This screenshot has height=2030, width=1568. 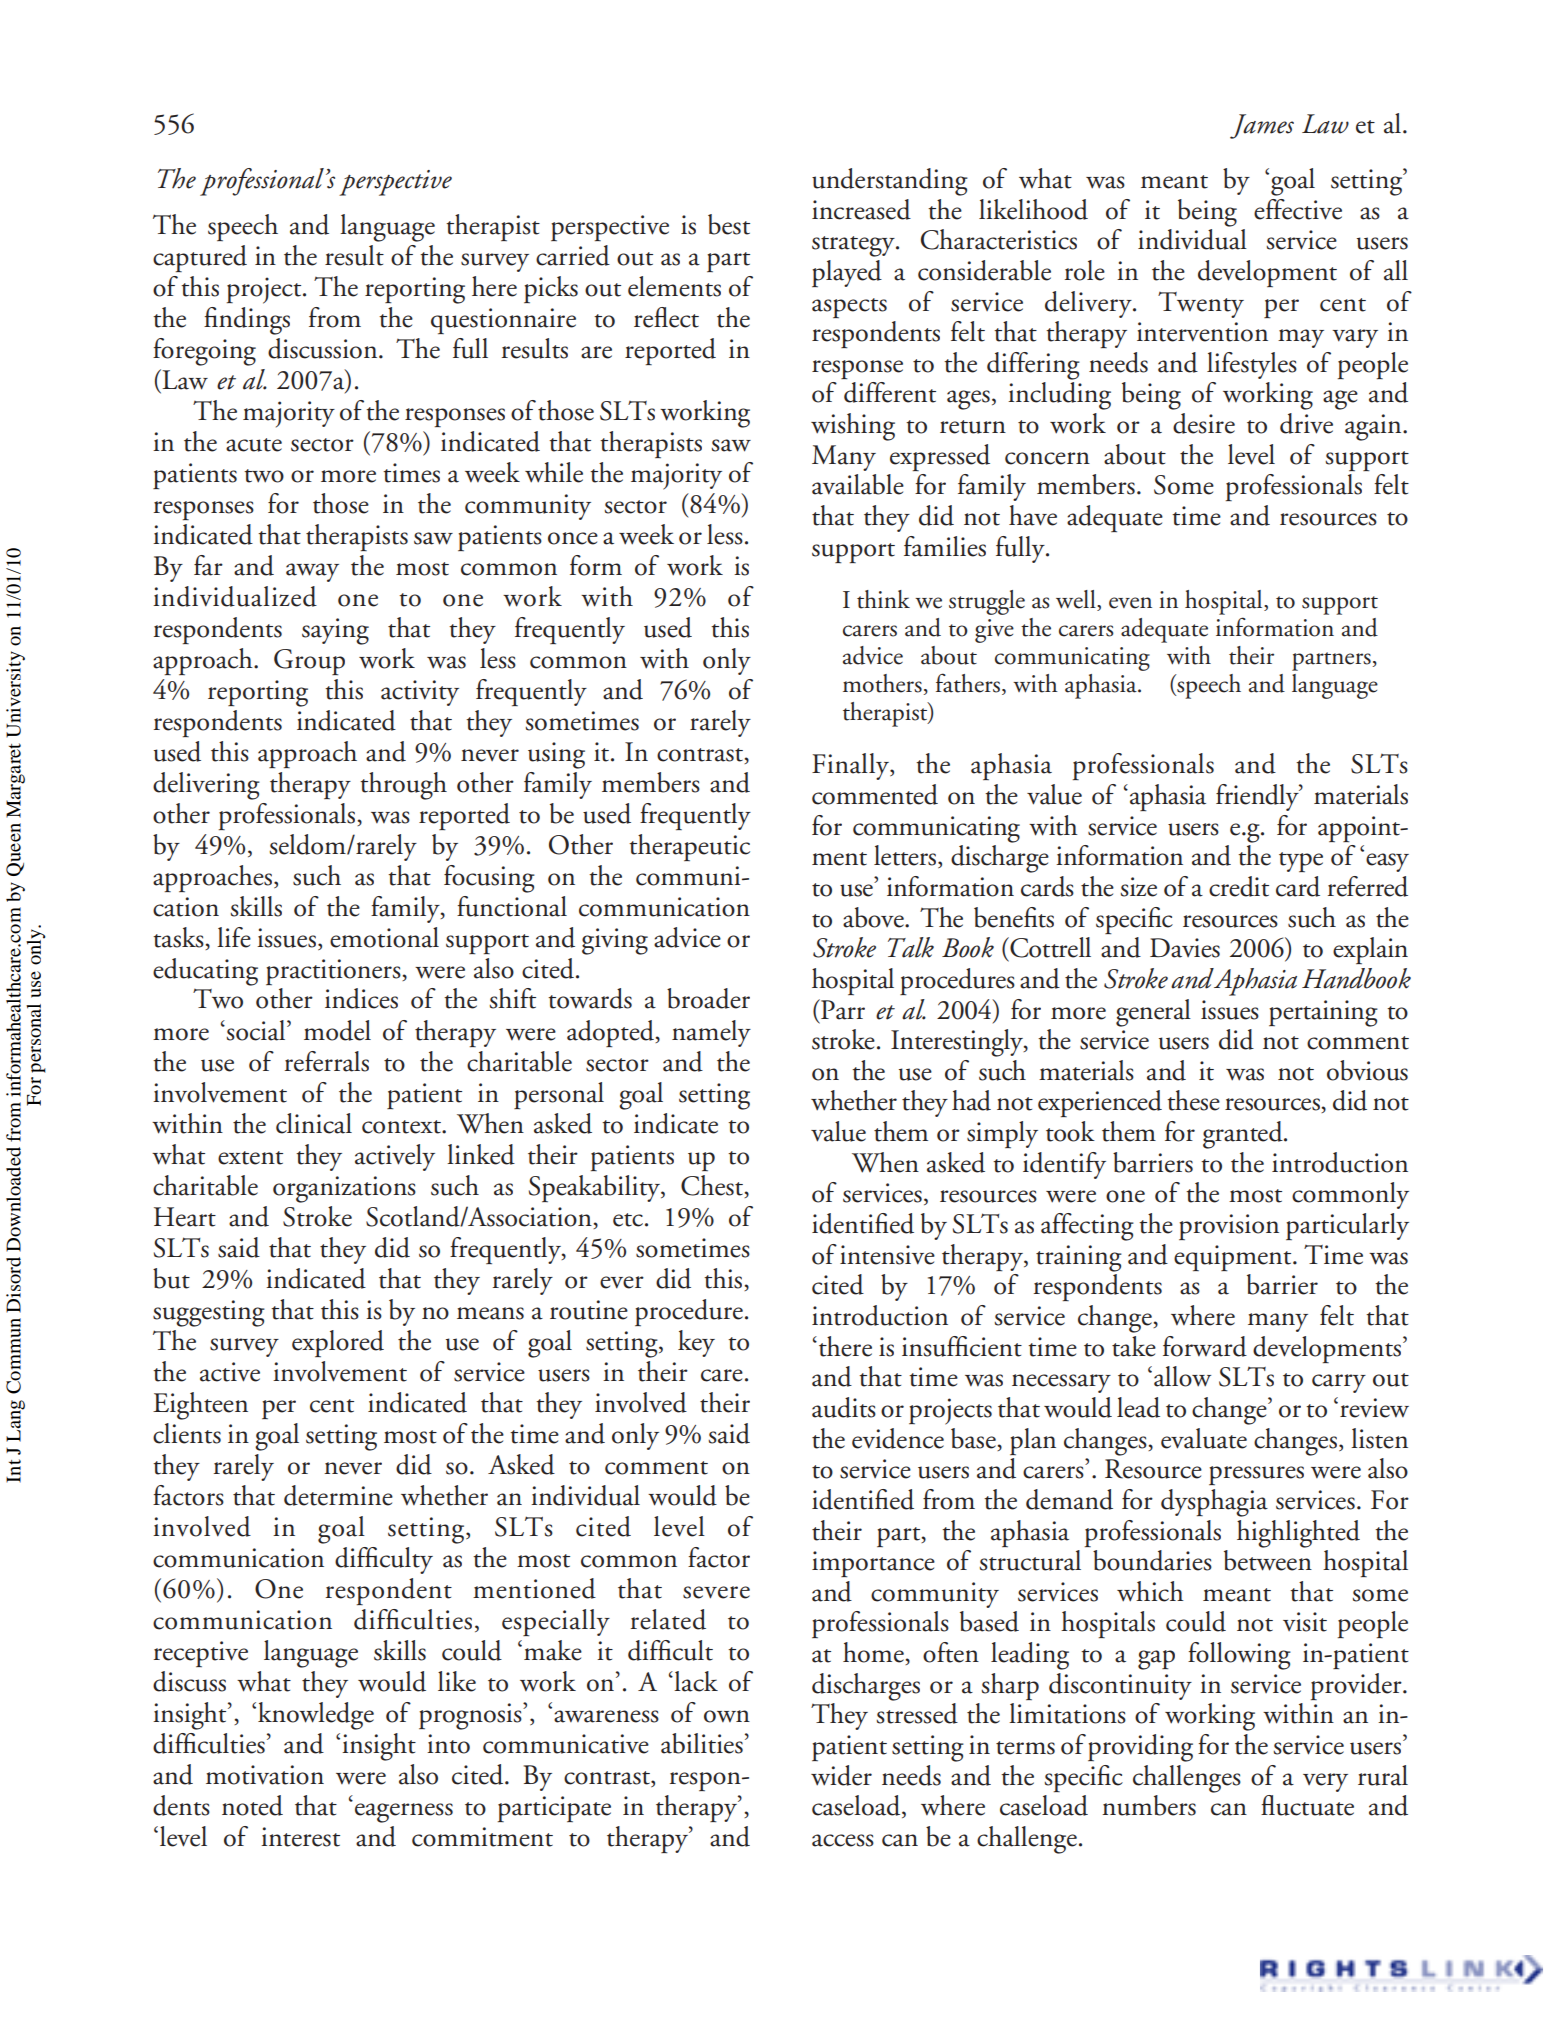 What do you see at coordinates (841, 1775) in the screenshot?
I see `wider` at bounding box center [841, 1775].
